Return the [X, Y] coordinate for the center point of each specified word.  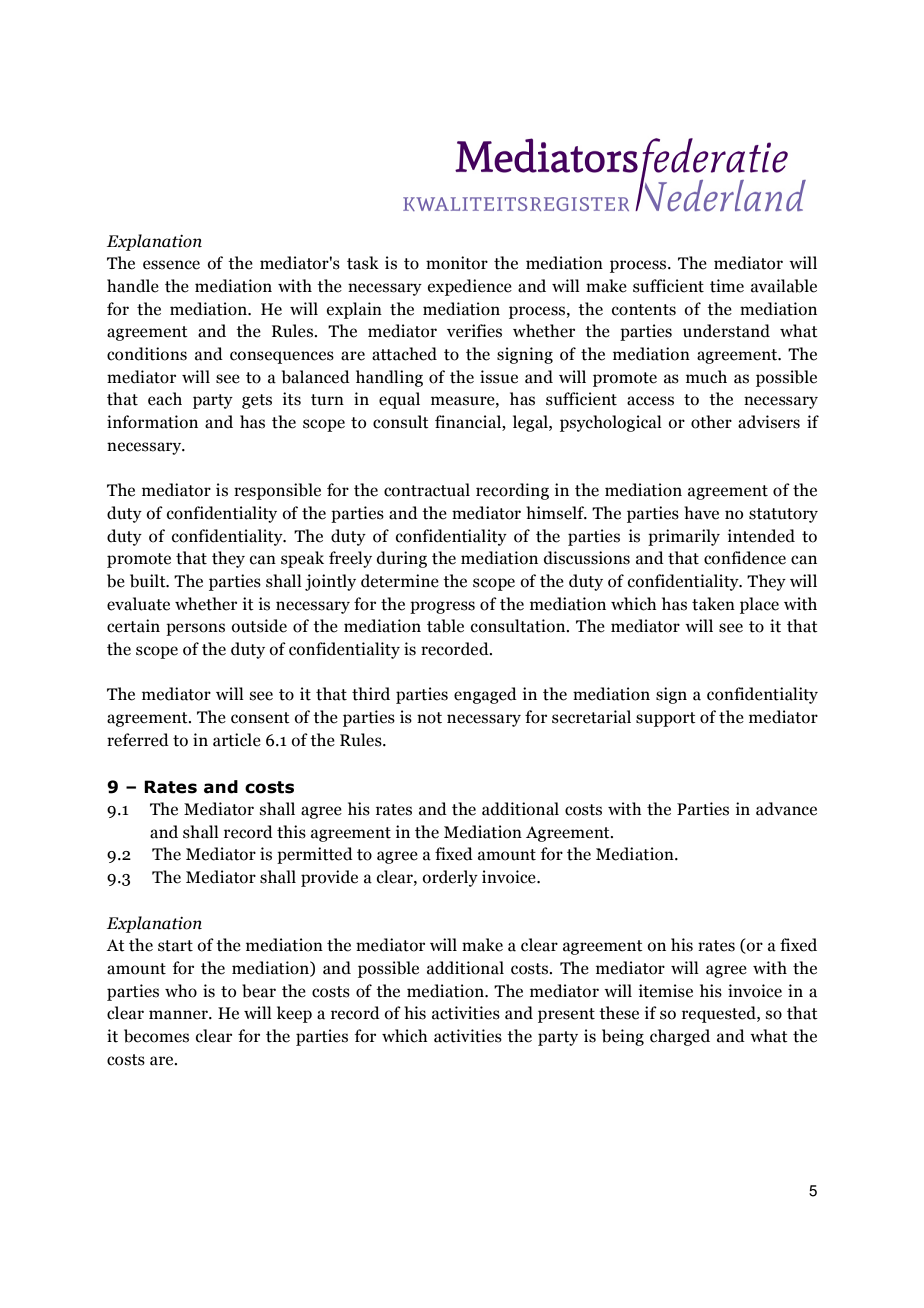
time [727, 286]
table [445, 626]
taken [713, 604]
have [701, 513]
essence [171, 265]
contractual [427, 490]
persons [195, 629]
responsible [277, 491]
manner [179, 1015]
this [291, 832]
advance [786, 809]
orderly [450, 878]
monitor [457, 263]
